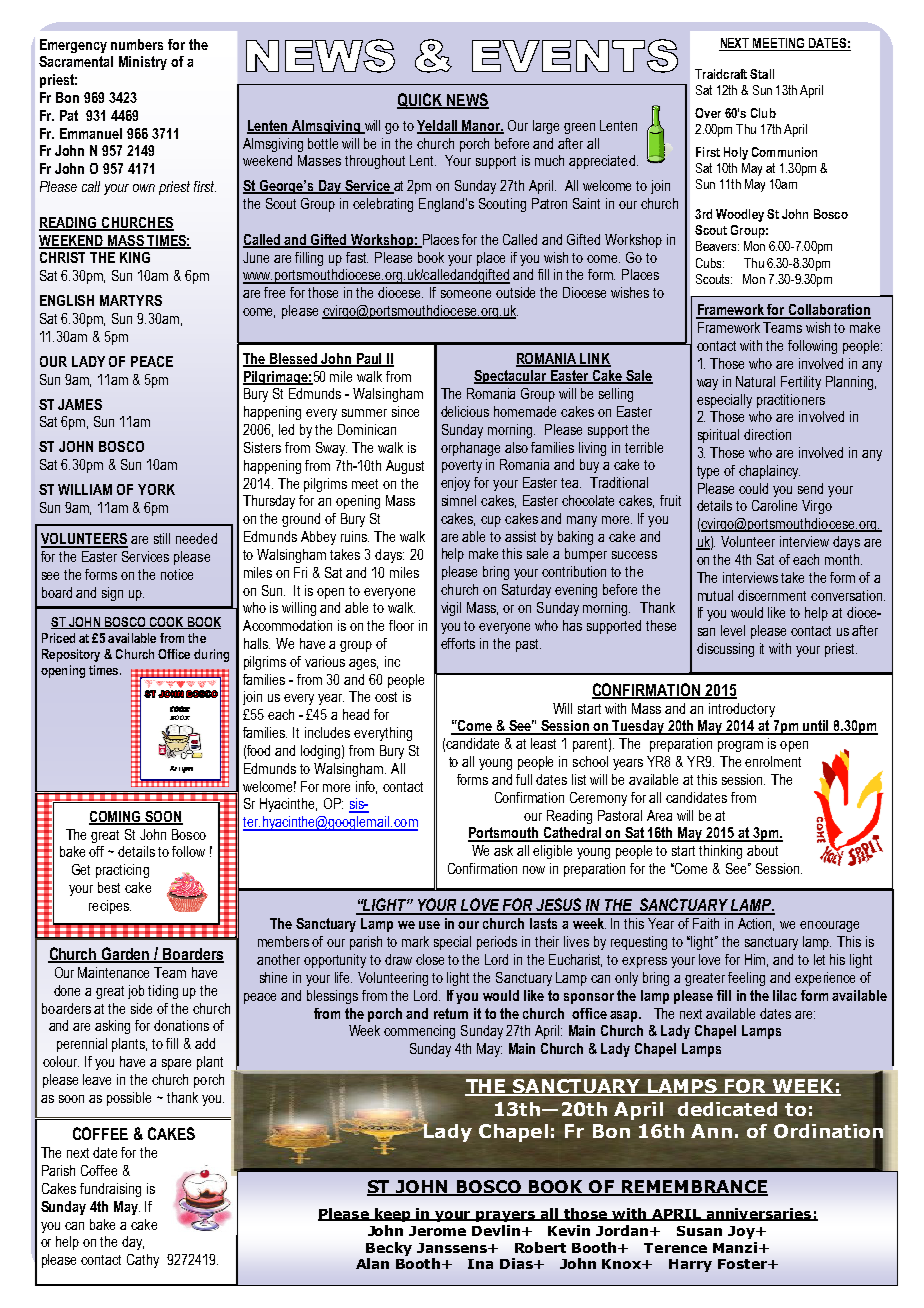  What do you see at coordinates (126, 954) in the page?
I see `Garden` at bounding box center [126, 954].
